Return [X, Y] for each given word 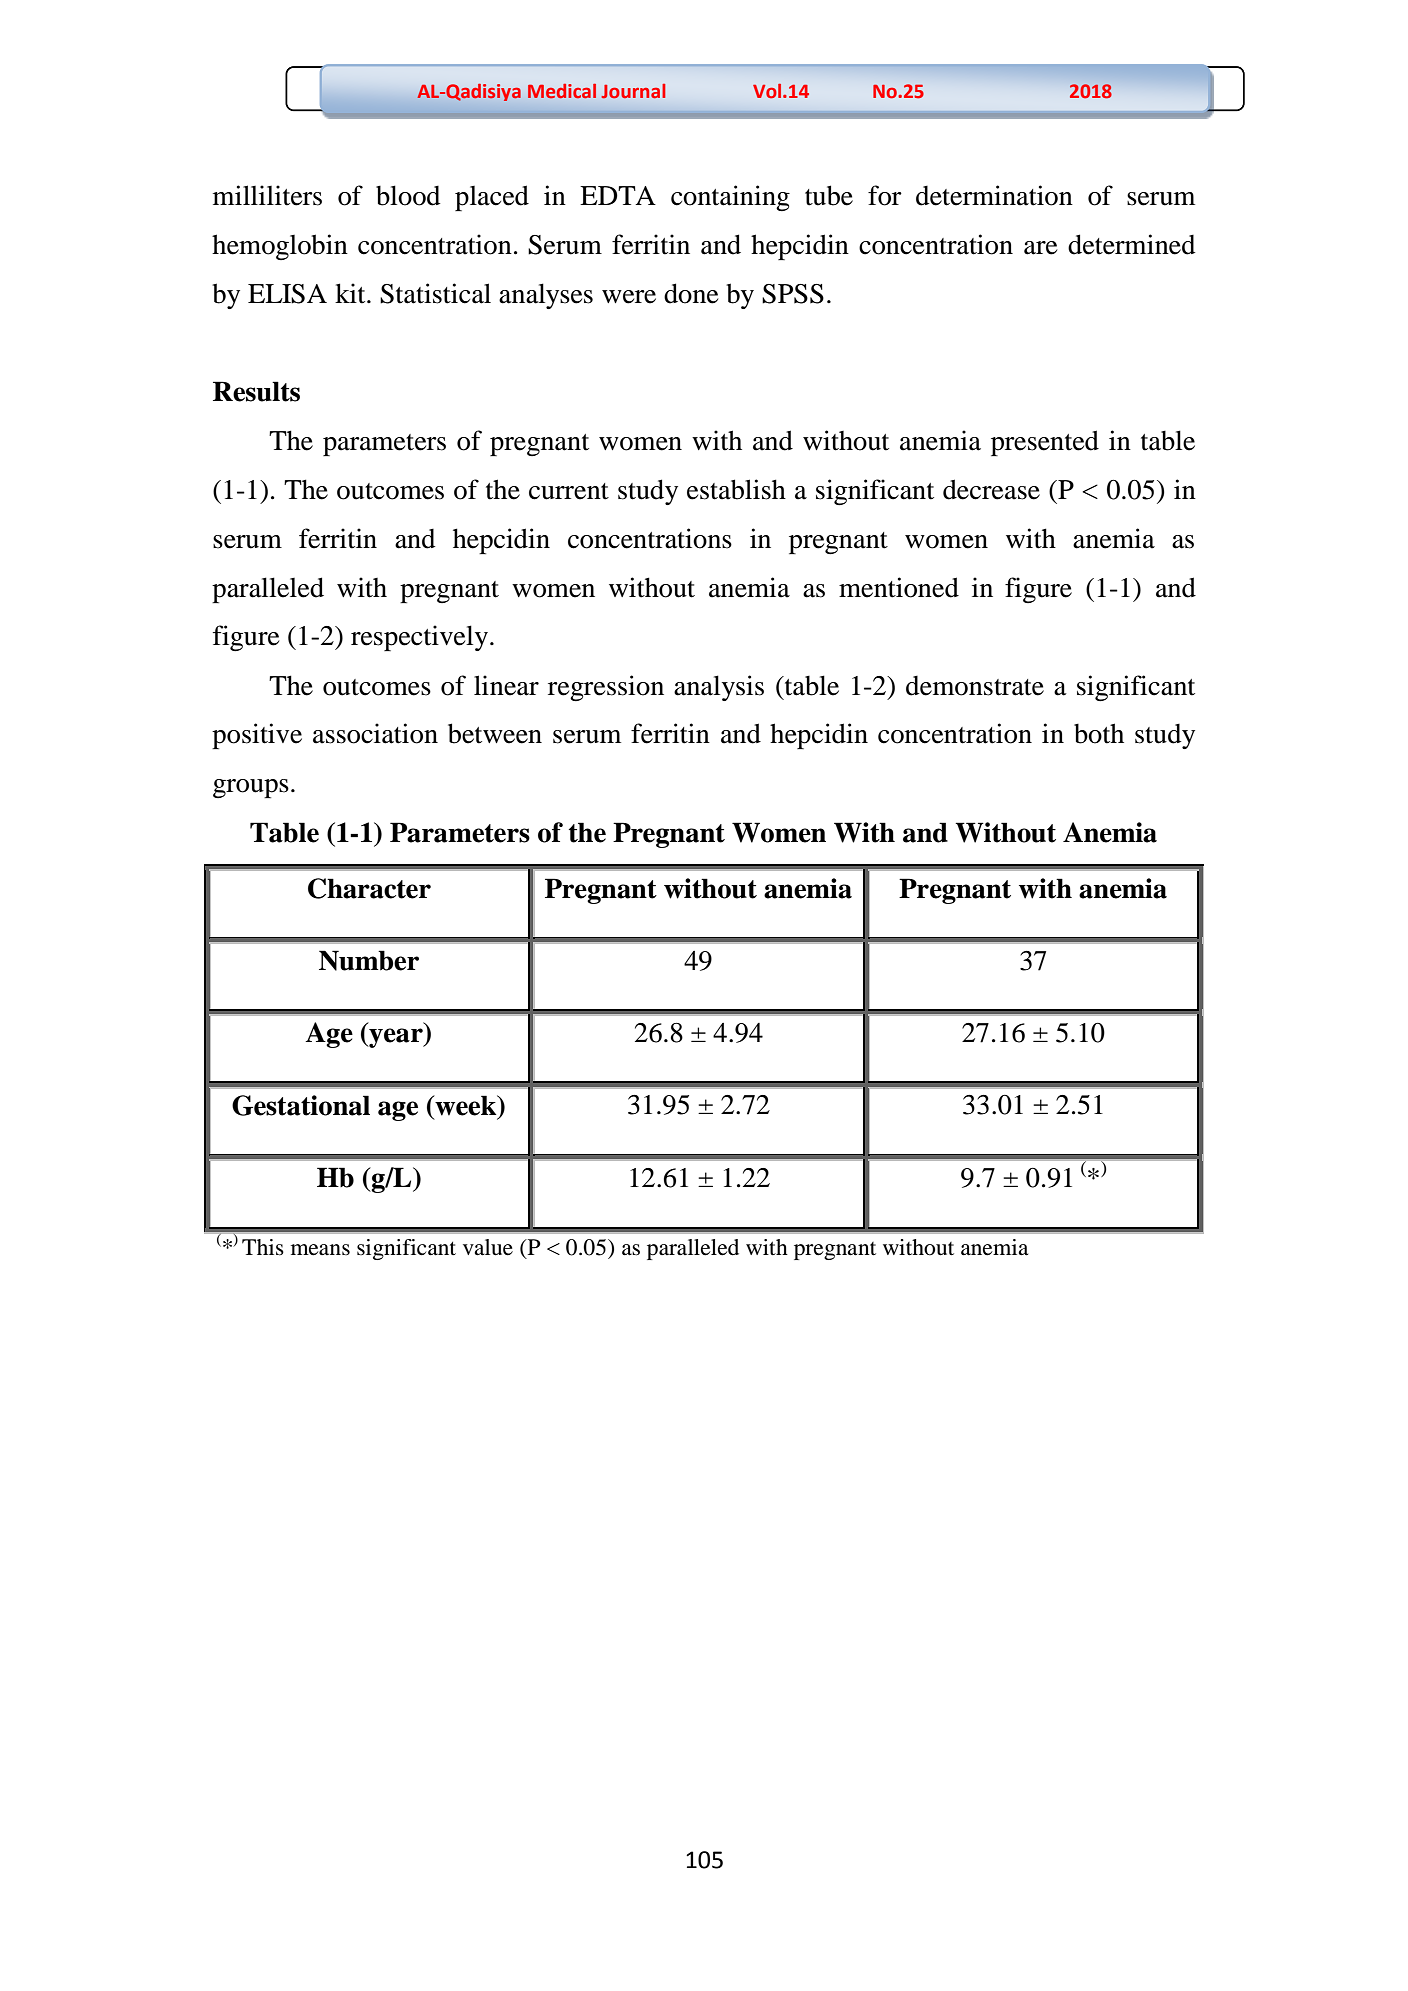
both [1099, 733]
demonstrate [975, 686]
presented [1045, 443]
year [396, 1038]
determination [994, 195]
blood [408, 195]
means [320, 1250]
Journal [633, 91]
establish [736, 489]
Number [369, 960]
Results [256, 391]
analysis [719, 688]
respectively [419, 638]
